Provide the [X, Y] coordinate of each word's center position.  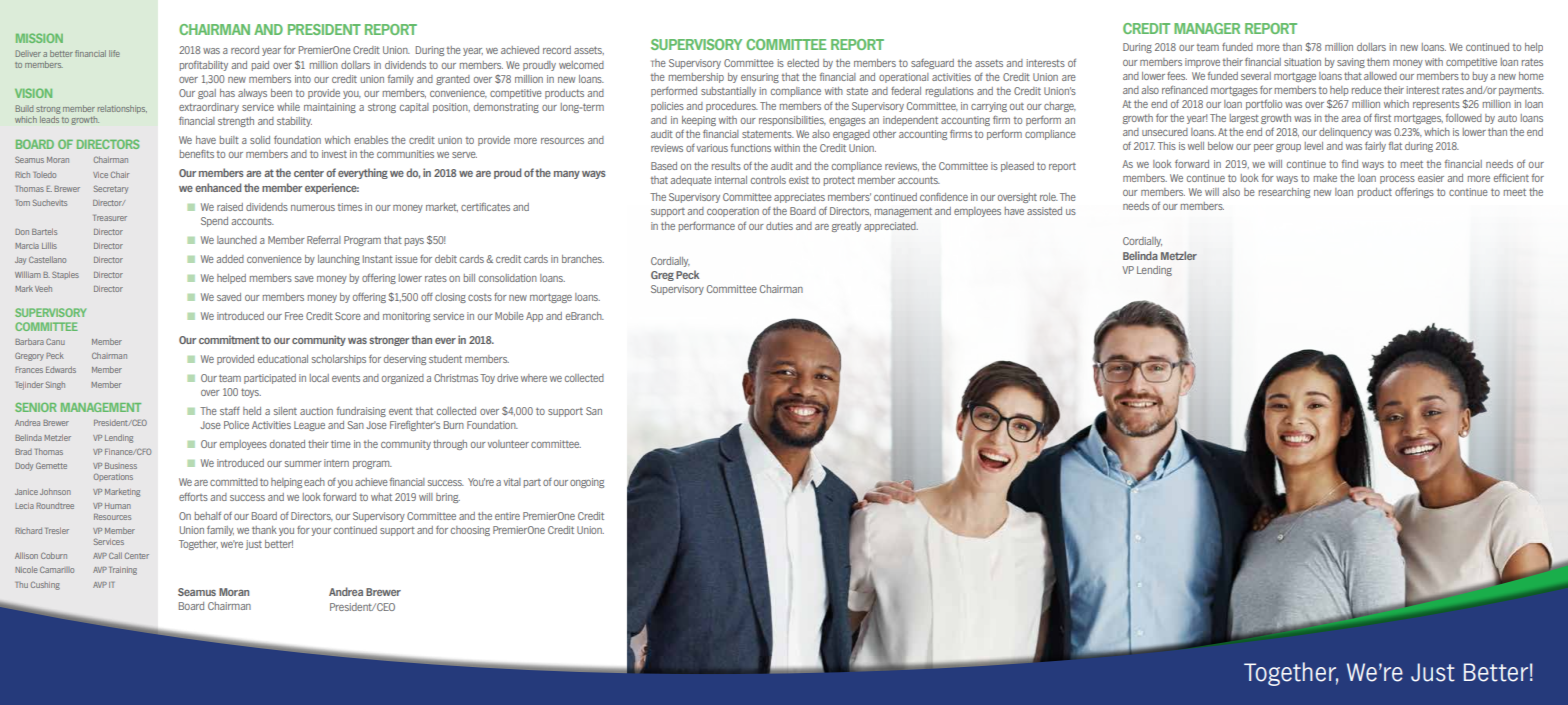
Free [294, 316]
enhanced [218, 187]
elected [803, 63]
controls [768, 180]
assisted [1044, 211]
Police [236, 425]
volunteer [508, 444]
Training [123, 571]
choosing [470, 531]
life [114, 53]
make [1325, 178]
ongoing [587, 483]
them [1378, 62]
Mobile [509, 316]
